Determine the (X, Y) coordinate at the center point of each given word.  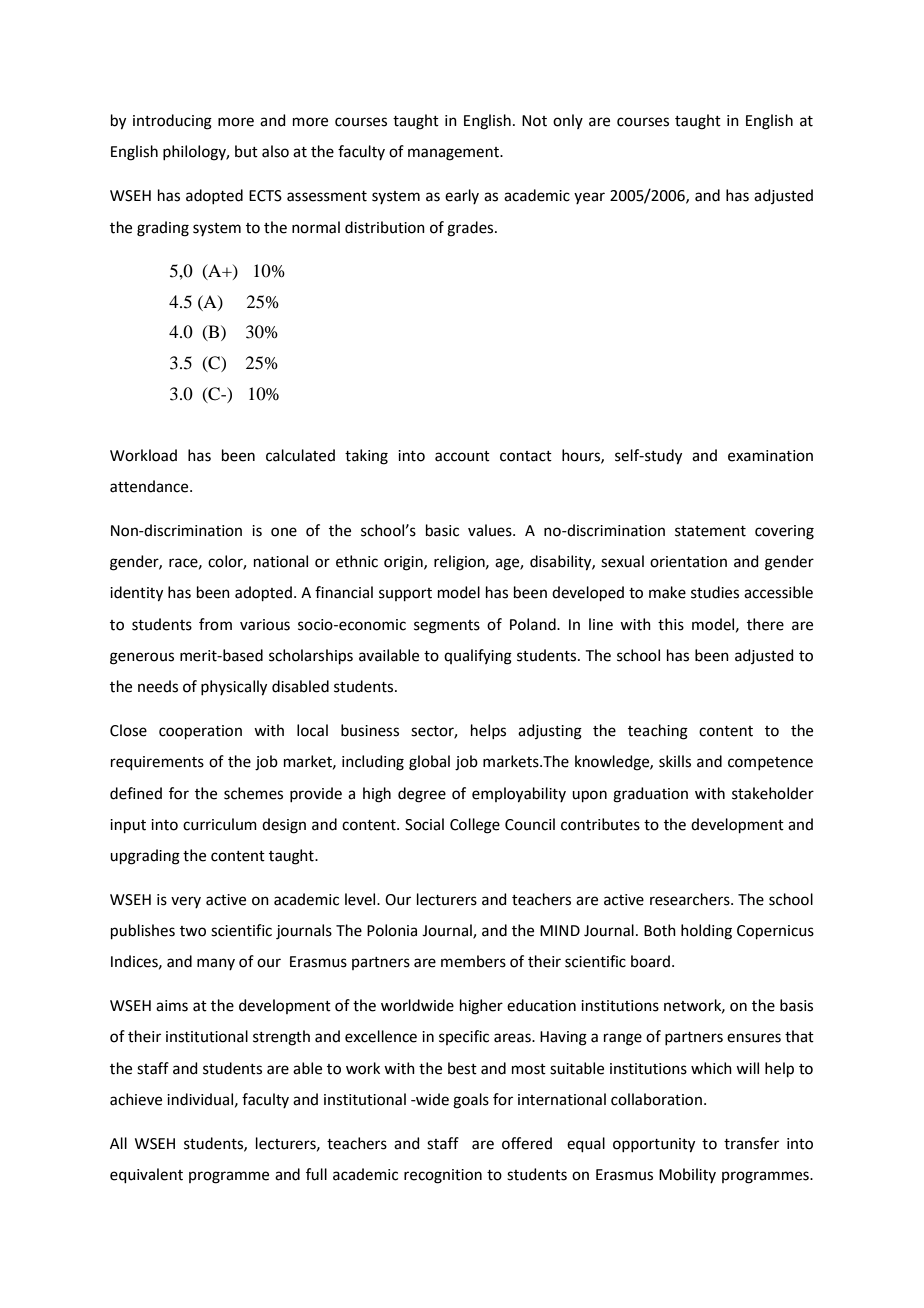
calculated (300, 455)
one (284, 532)
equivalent (146, 1175)
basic (442, 530)
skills (675, 761)
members (473, 961)
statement (710, 531)
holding (706, 932)
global (429, 763)
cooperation (200, 732)
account (462, 456)
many (216, 964)
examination (770, 456)
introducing (172, 122)
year (589, 198)
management (454, 154)
